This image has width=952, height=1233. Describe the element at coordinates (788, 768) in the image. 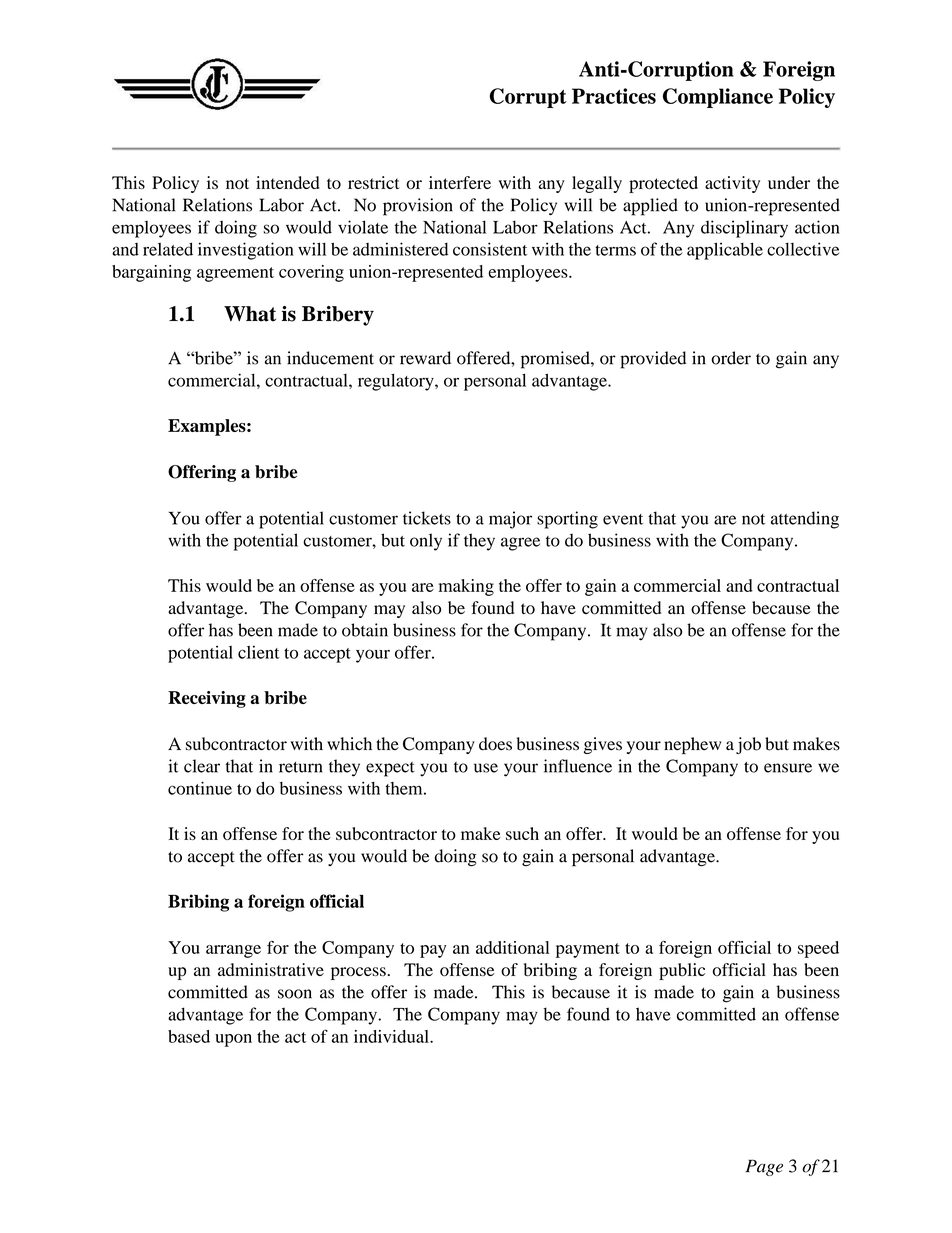

I see `ensure` at that location.
